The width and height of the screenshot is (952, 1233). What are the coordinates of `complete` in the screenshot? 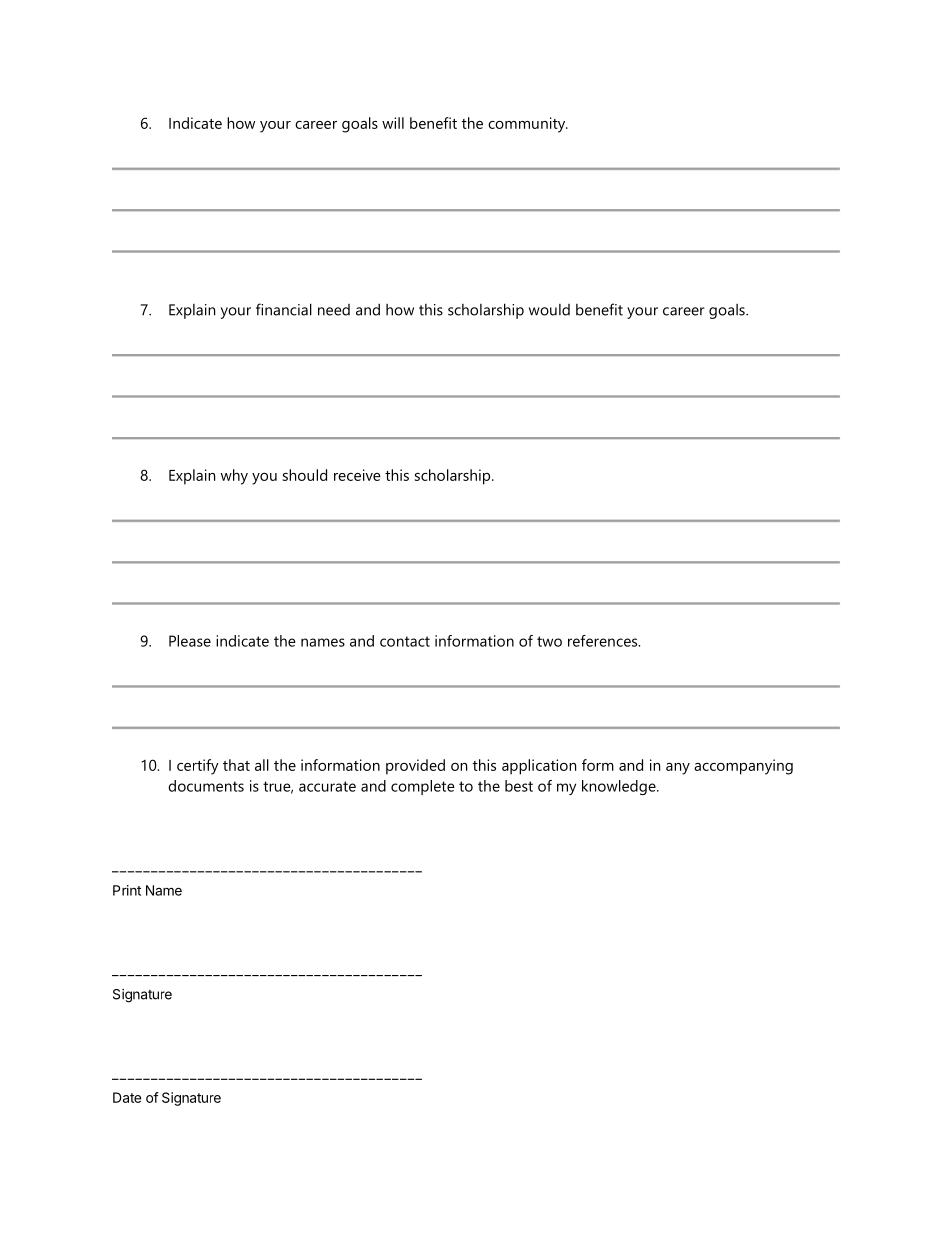 It's located at (423, 787).
